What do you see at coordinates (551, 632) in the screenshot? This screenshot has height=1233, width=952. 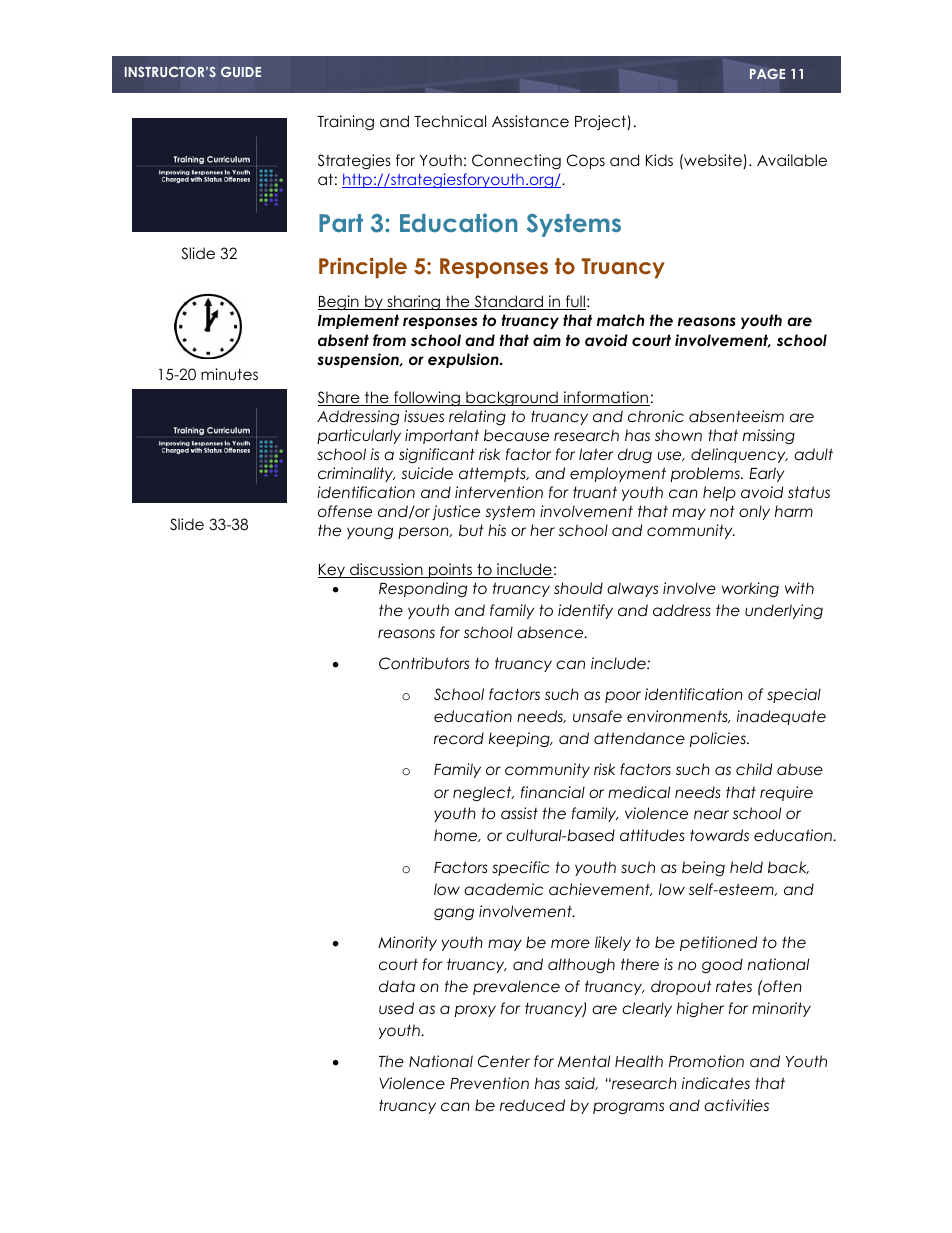 I see `absence` at bounding box center [551, 632].
